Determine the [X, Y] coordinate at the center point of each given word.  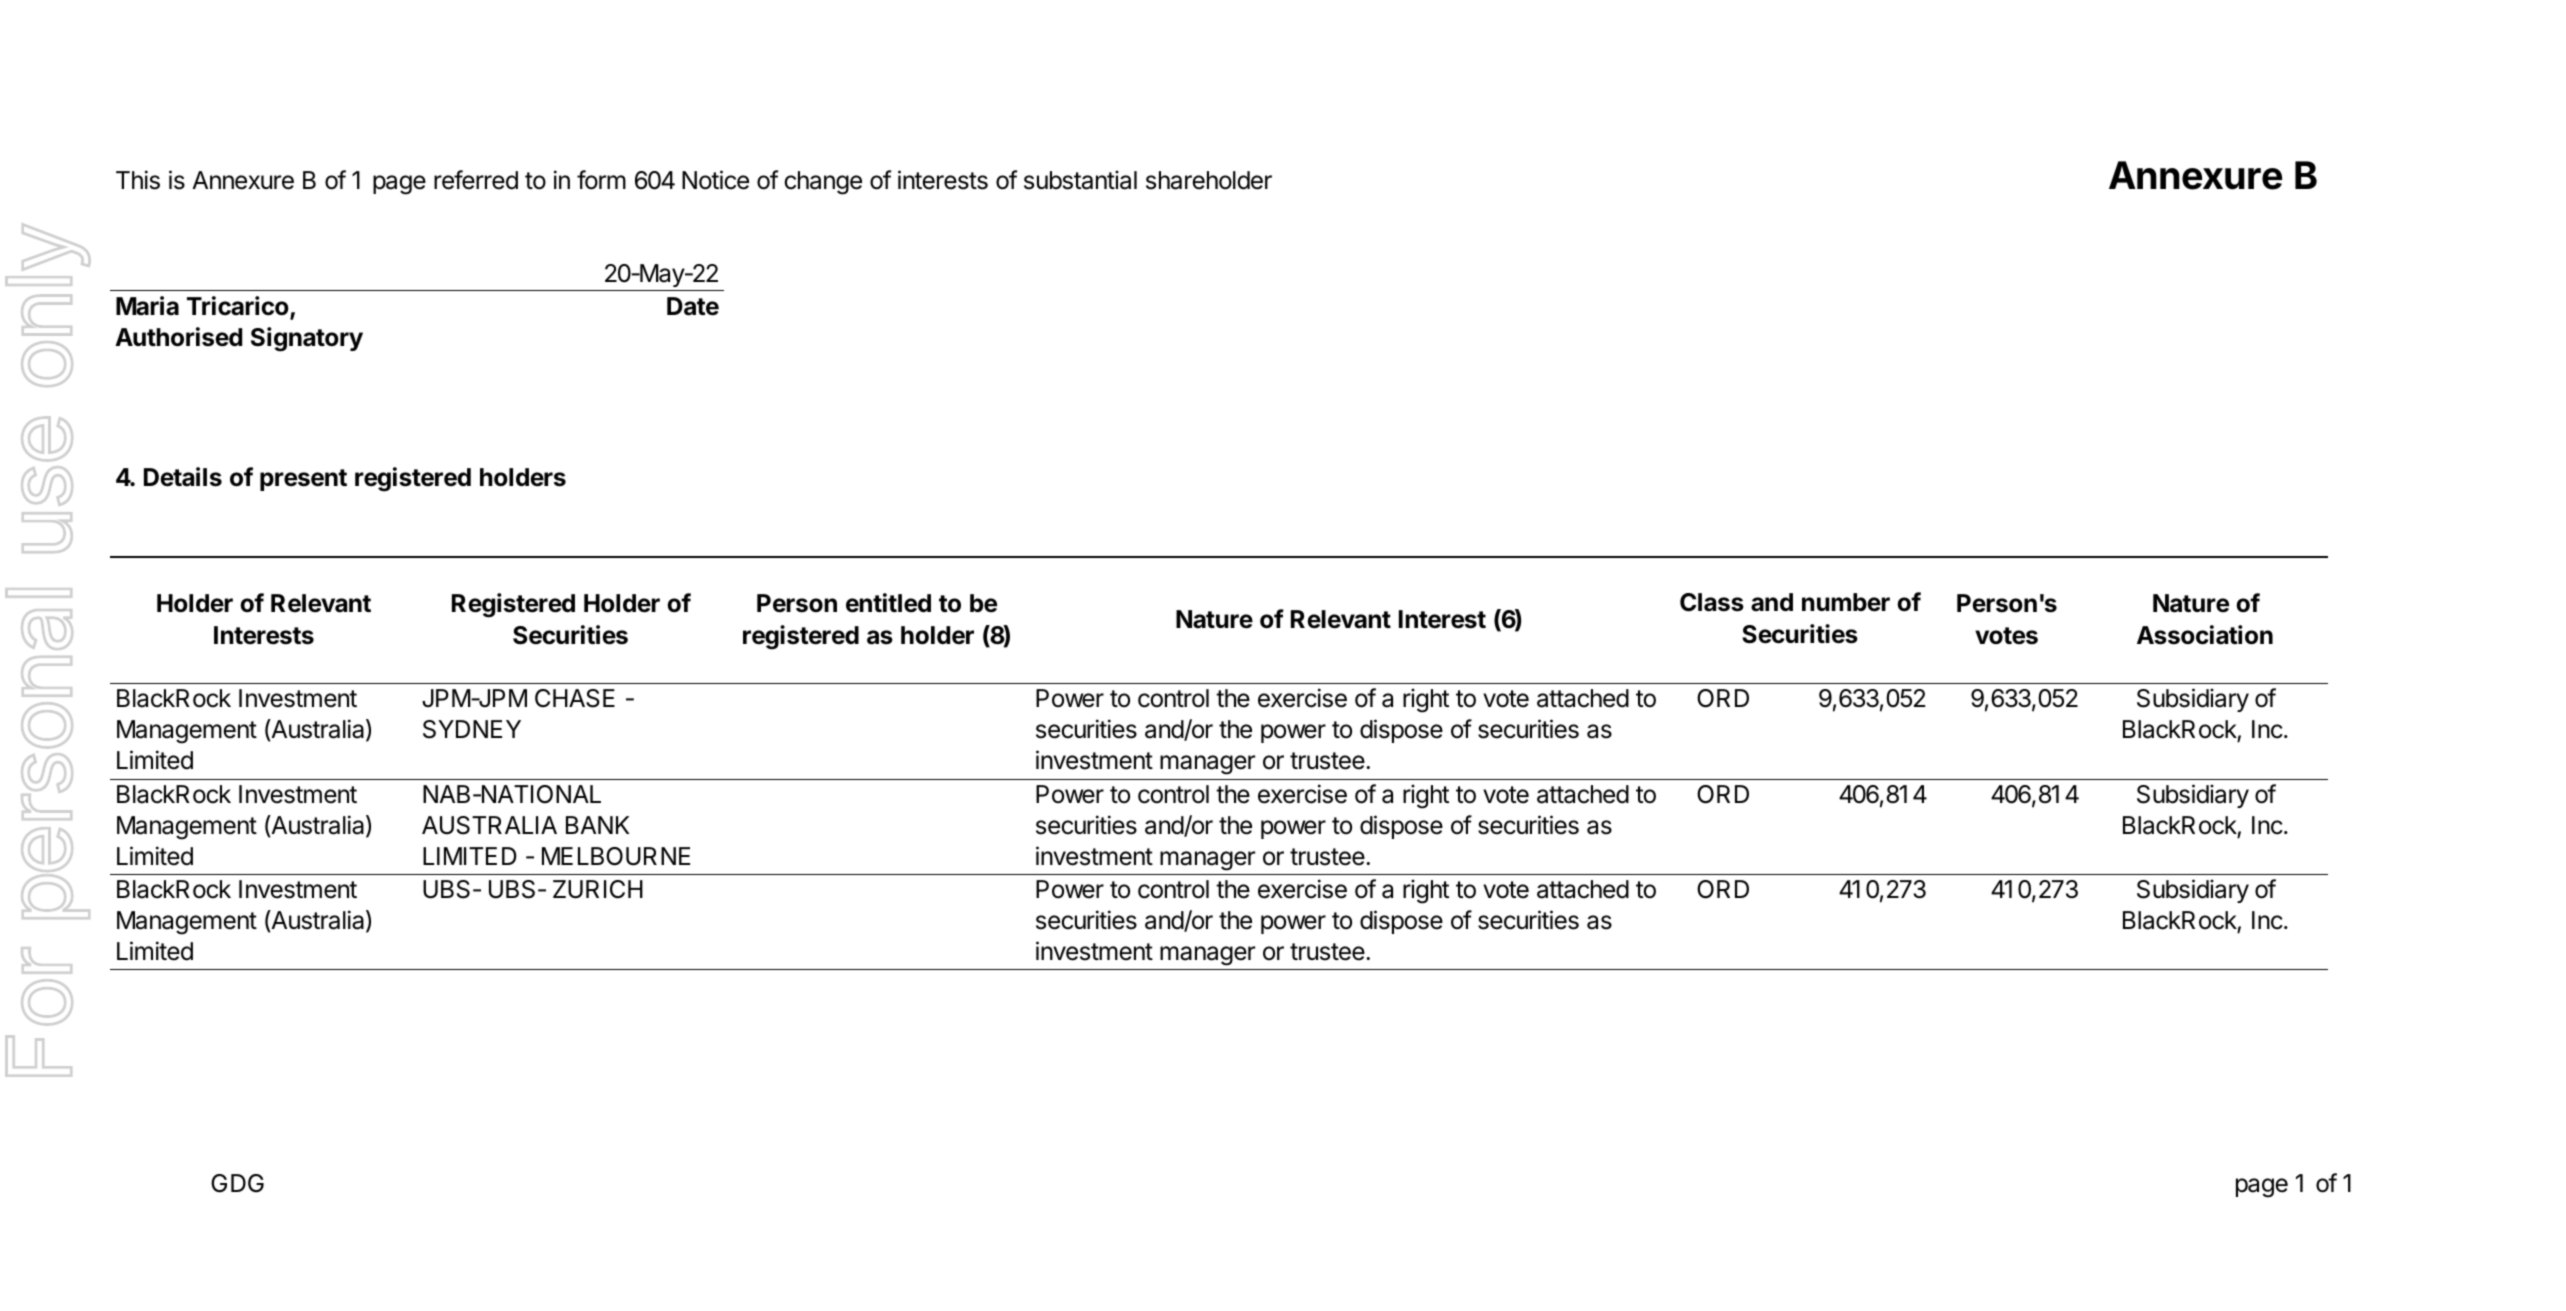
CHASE [575, 698]
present [303, 480]
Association [2205, 635]
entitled [888, 603]
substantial [1080, 180]
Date [693, 306]
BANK [597, 825]
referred [476, 180]
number [1846, 602]
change [823, 183]
